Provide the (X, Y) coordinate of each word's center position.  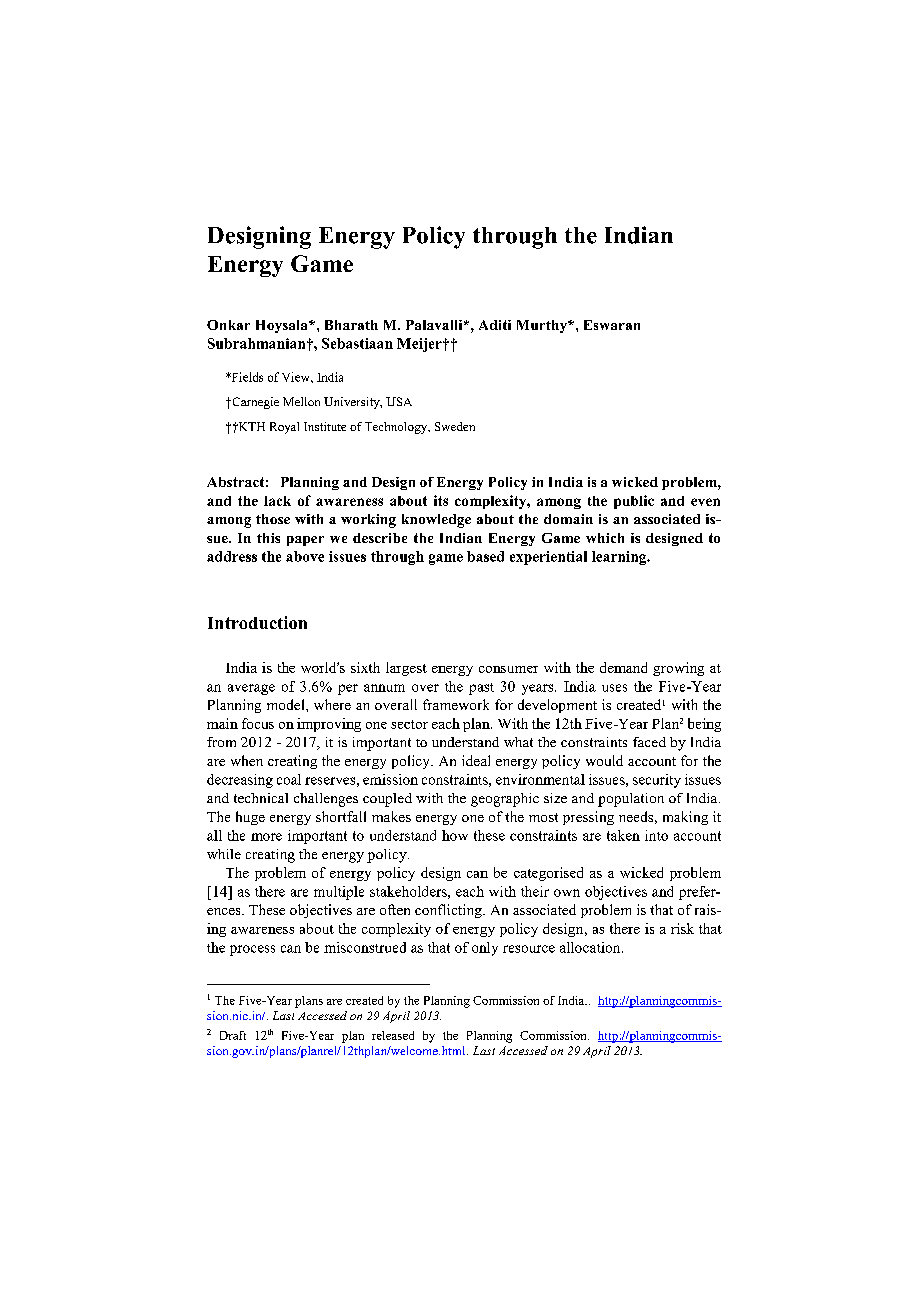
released (393, 1035)
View (297, 377)
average (251, 689)
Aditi (495, 325)
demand (623, 667)
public (634, 502)
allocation (591, 947)
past (481, 689)
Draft (233, 1035)
